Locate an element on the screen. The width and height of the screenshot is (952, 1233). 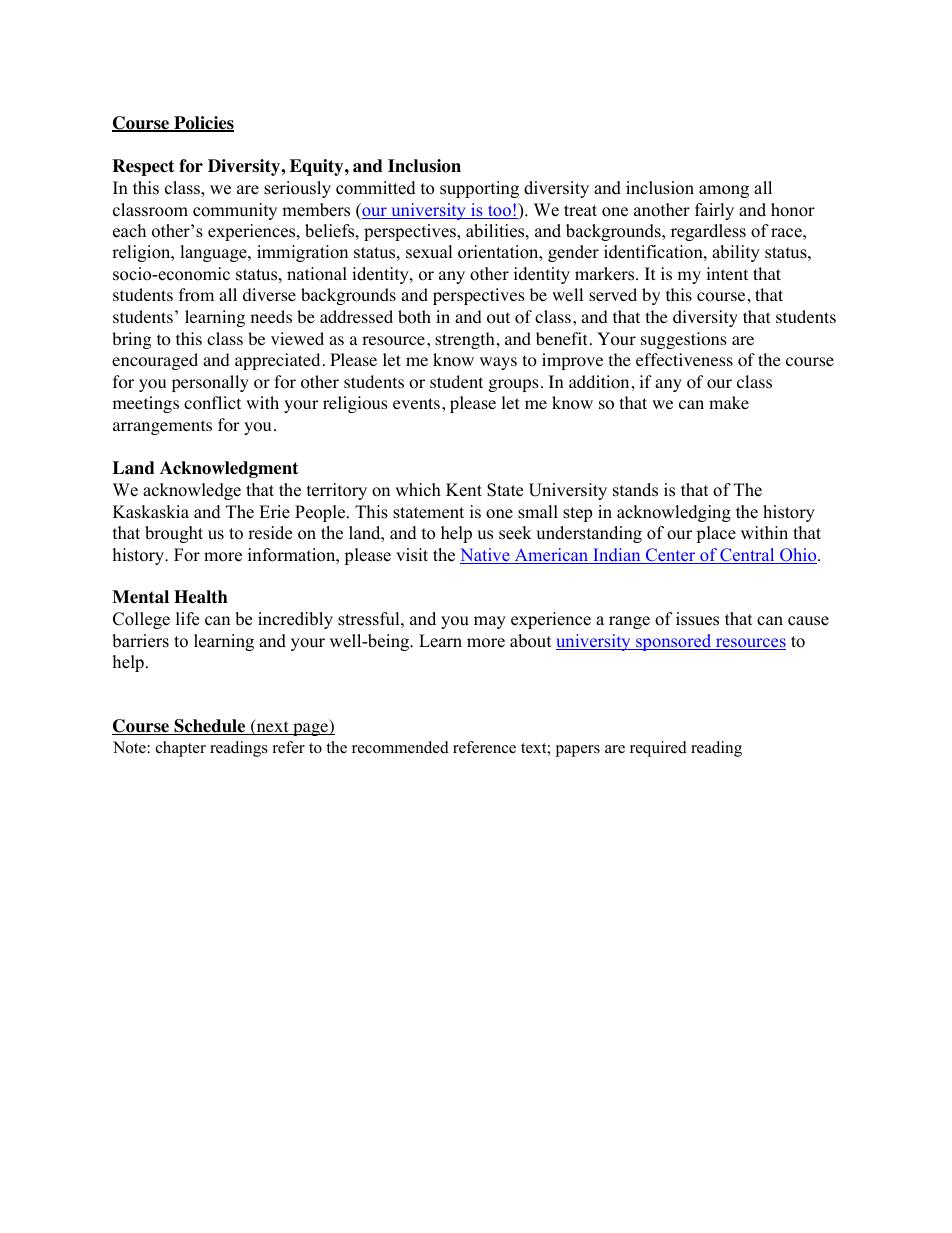
brought is located at coordinates (174, 534).
